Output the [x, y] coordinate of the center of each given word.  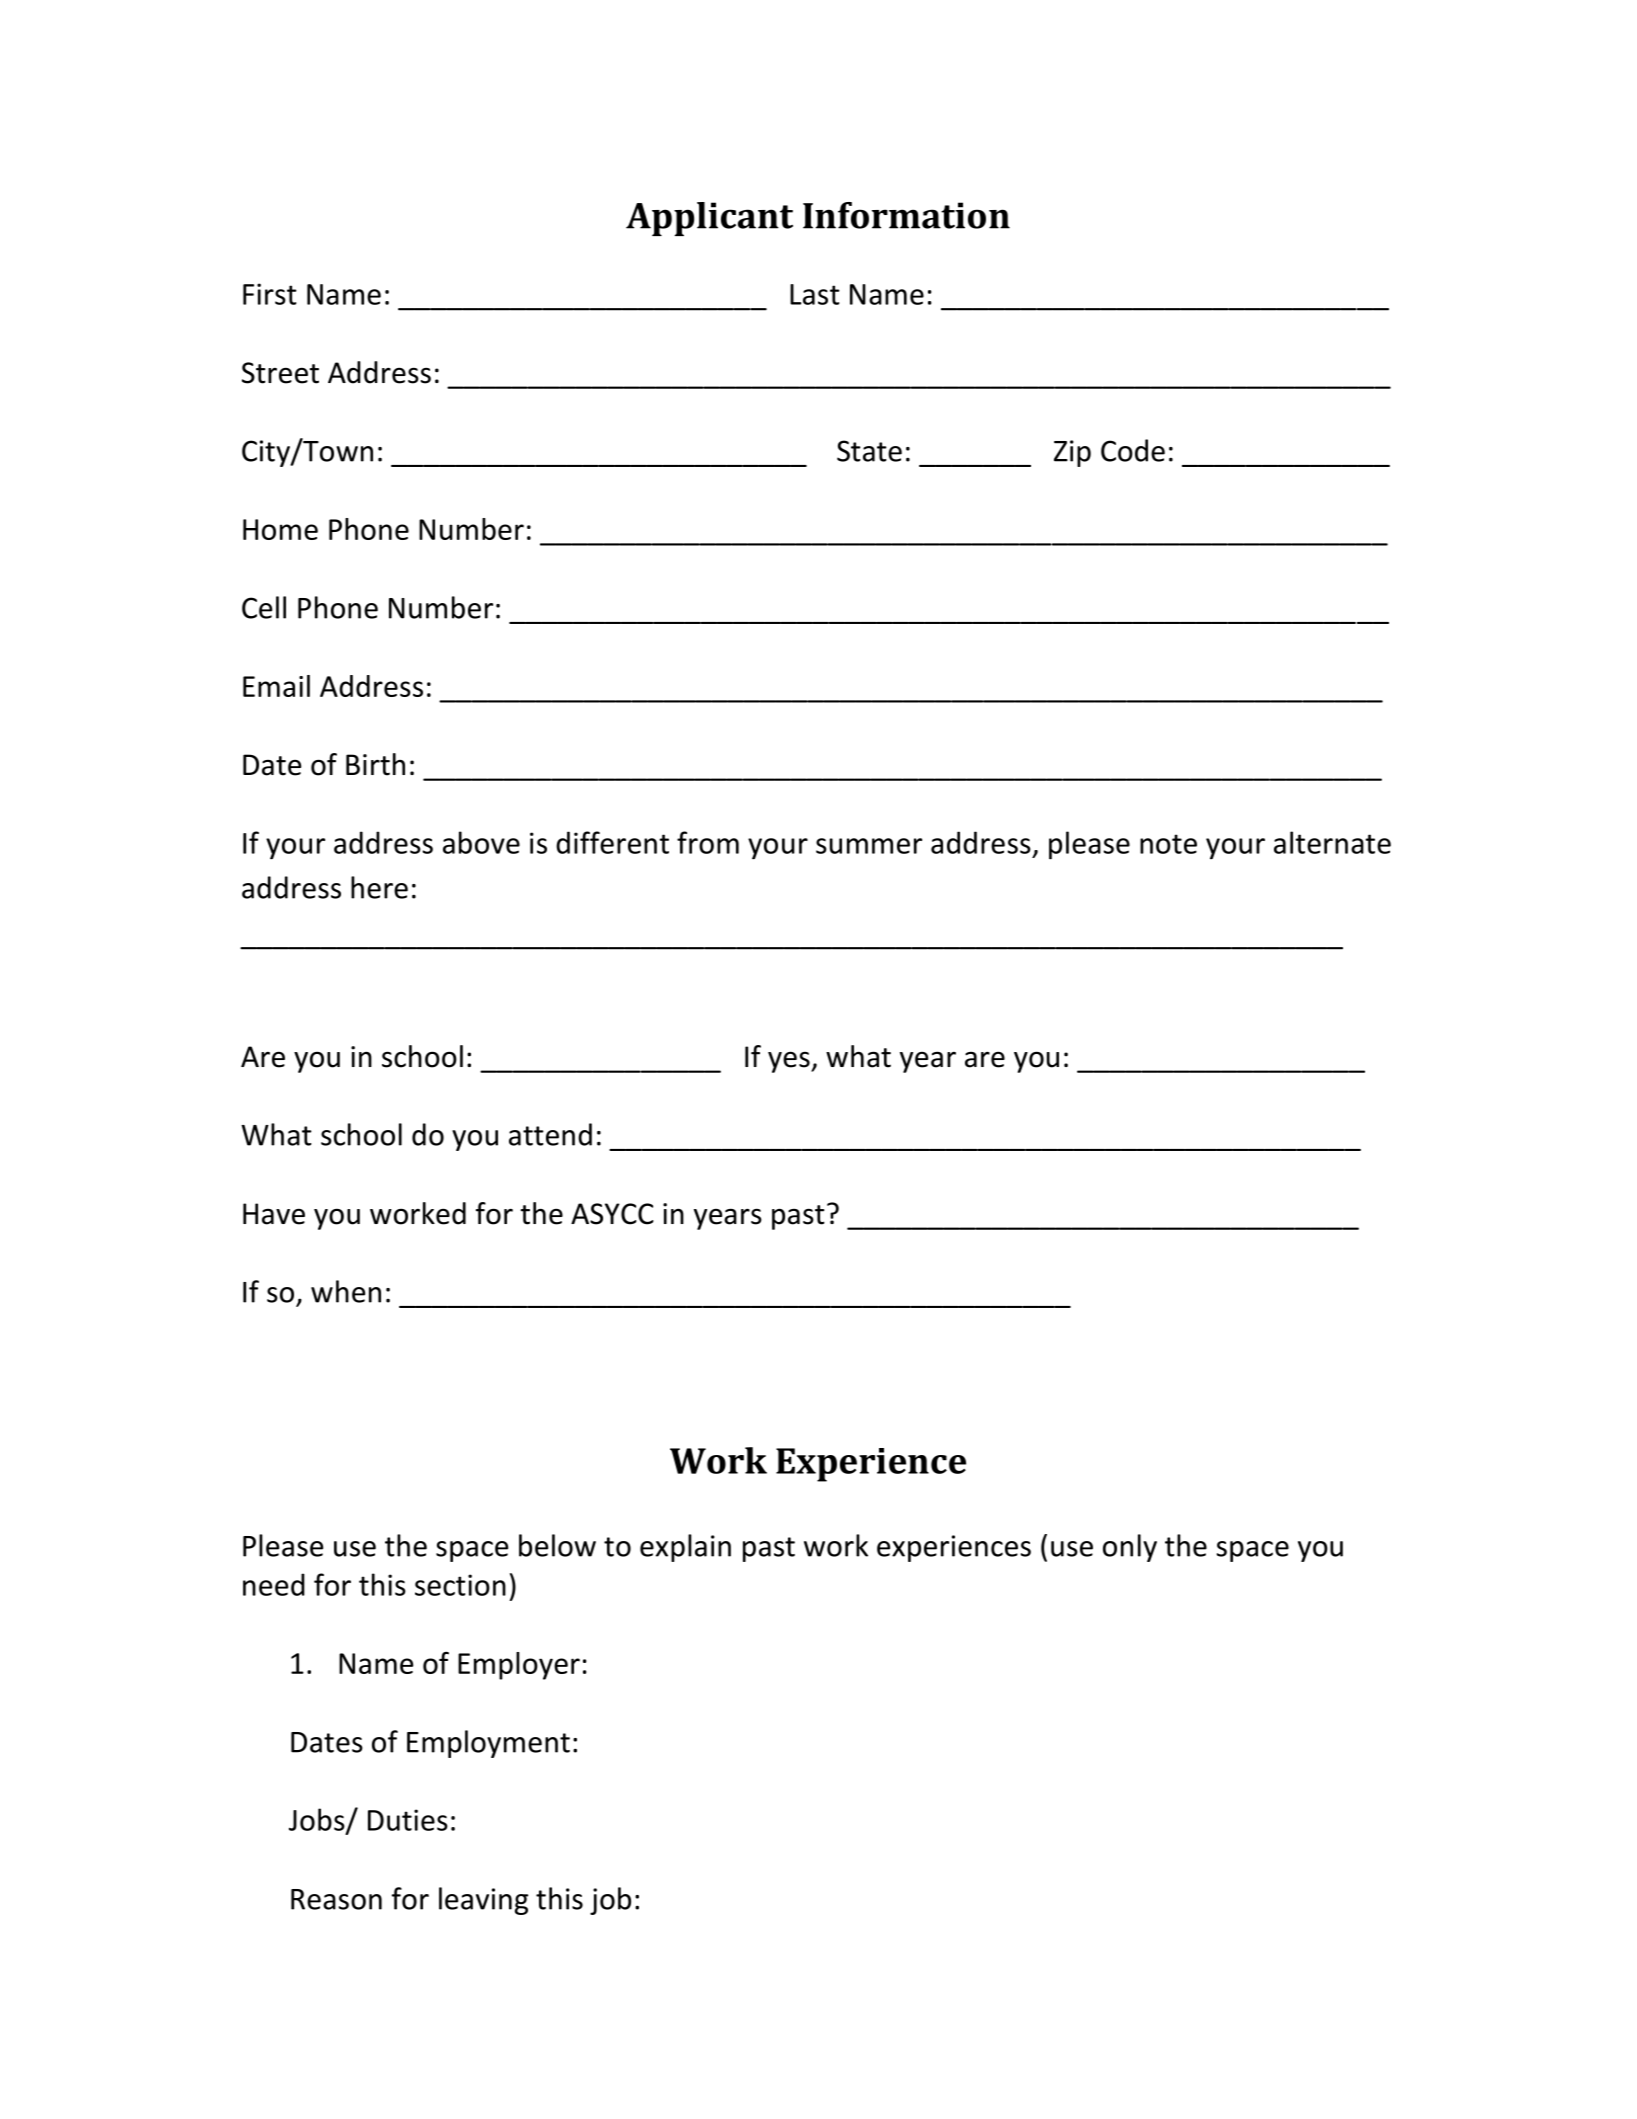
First [270, 294]
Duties [408, 1820]
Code [1133, 450]
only [1130, 1548]
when [346, 1291]
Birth [375, 764]
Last [815, 294]
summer [869, 846]
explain [685, 1548]
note [1168, 844]
